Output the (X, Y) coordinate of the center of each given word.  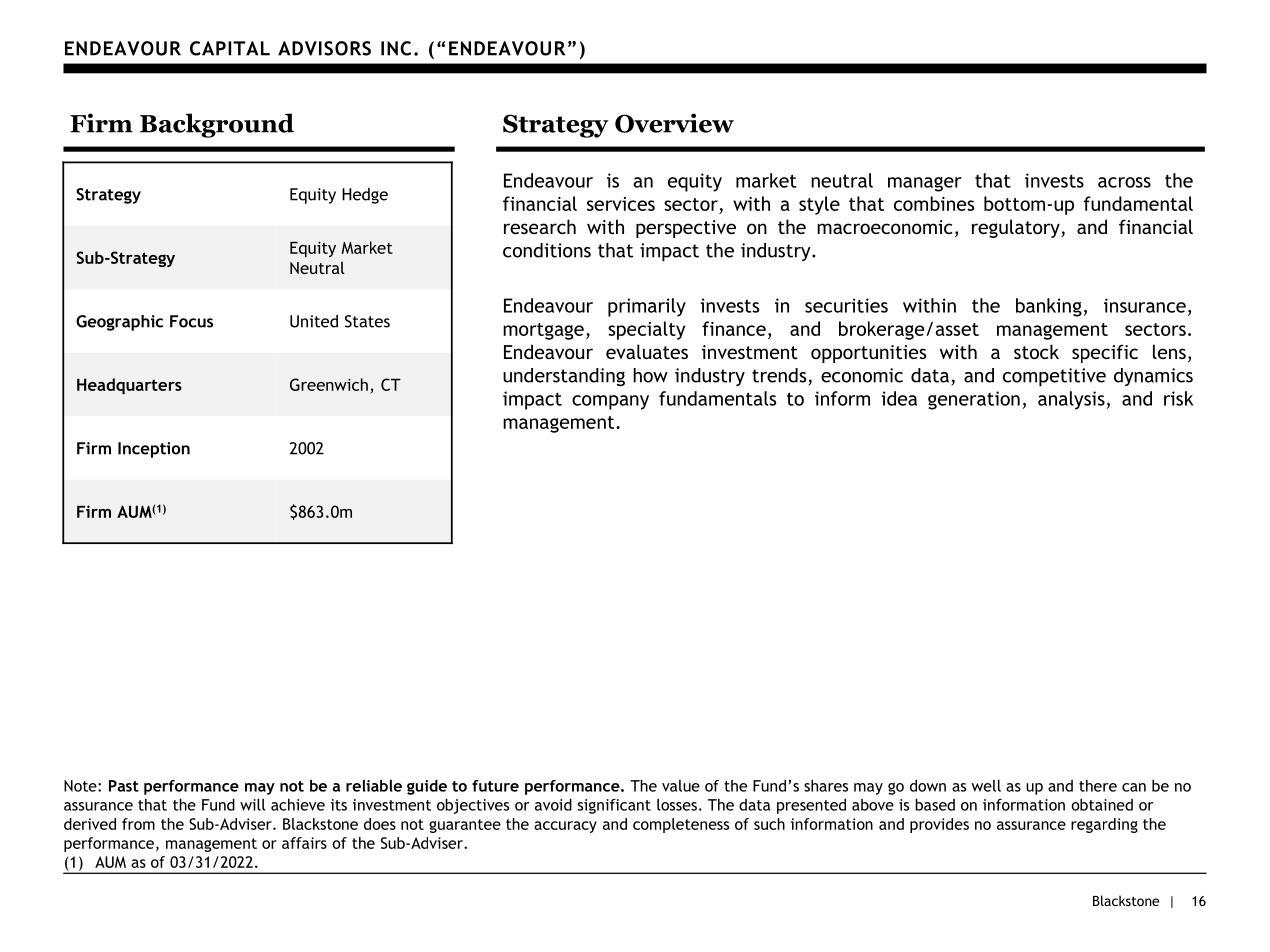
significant (614, 806)
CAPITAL (230, 48)
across (1124, 182)
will (252, 805)
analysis (1071, 400)
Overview (674, 123)
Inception (154, 450)
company (610, 402)
